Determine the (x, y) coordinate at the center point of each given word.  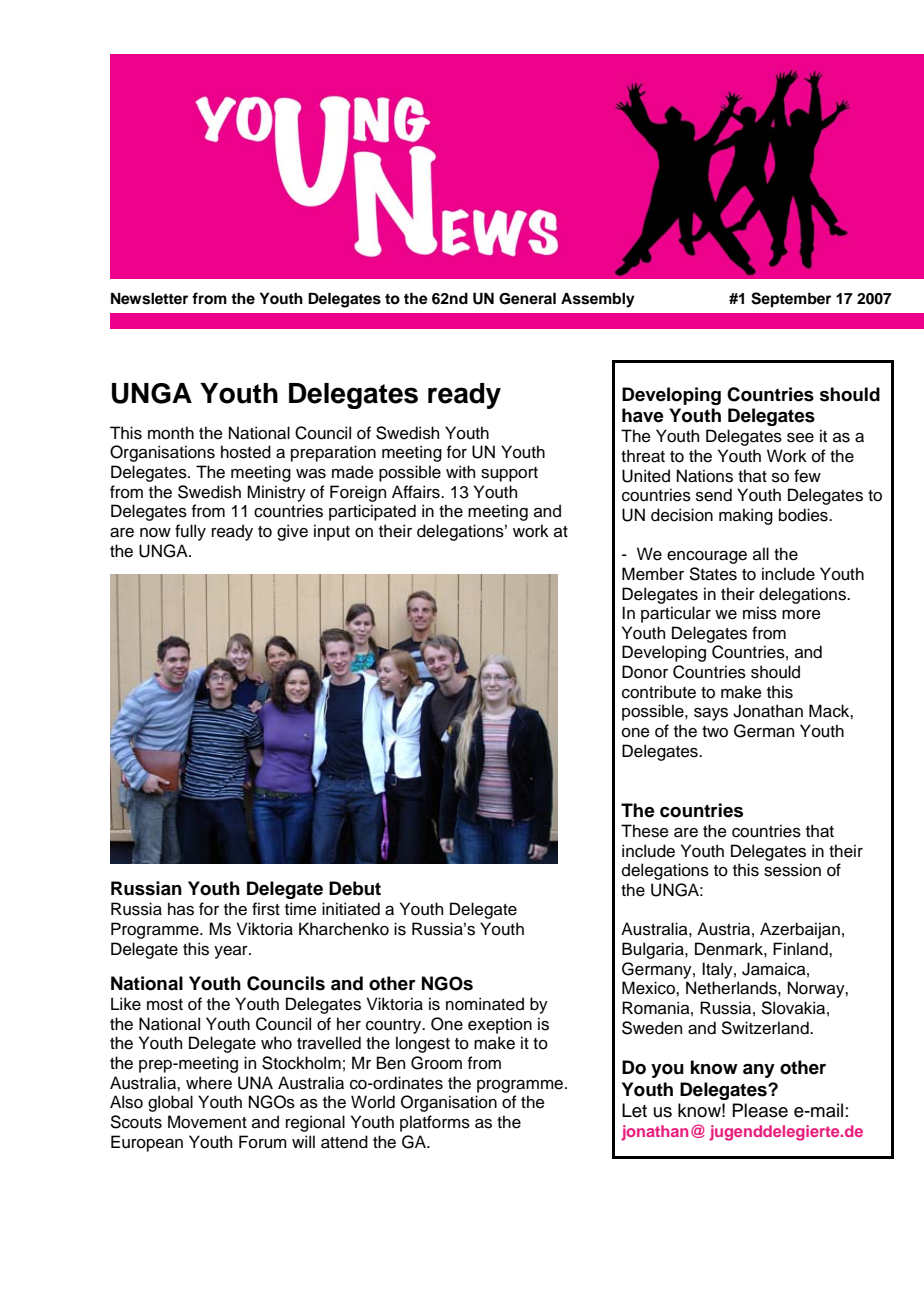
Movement (207, 1122)
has (181, 909)
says (711, 714)
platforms (435, 1123)
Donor (645, 672)
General (527, 298)
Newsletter (149, 298)
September (791, 300)
